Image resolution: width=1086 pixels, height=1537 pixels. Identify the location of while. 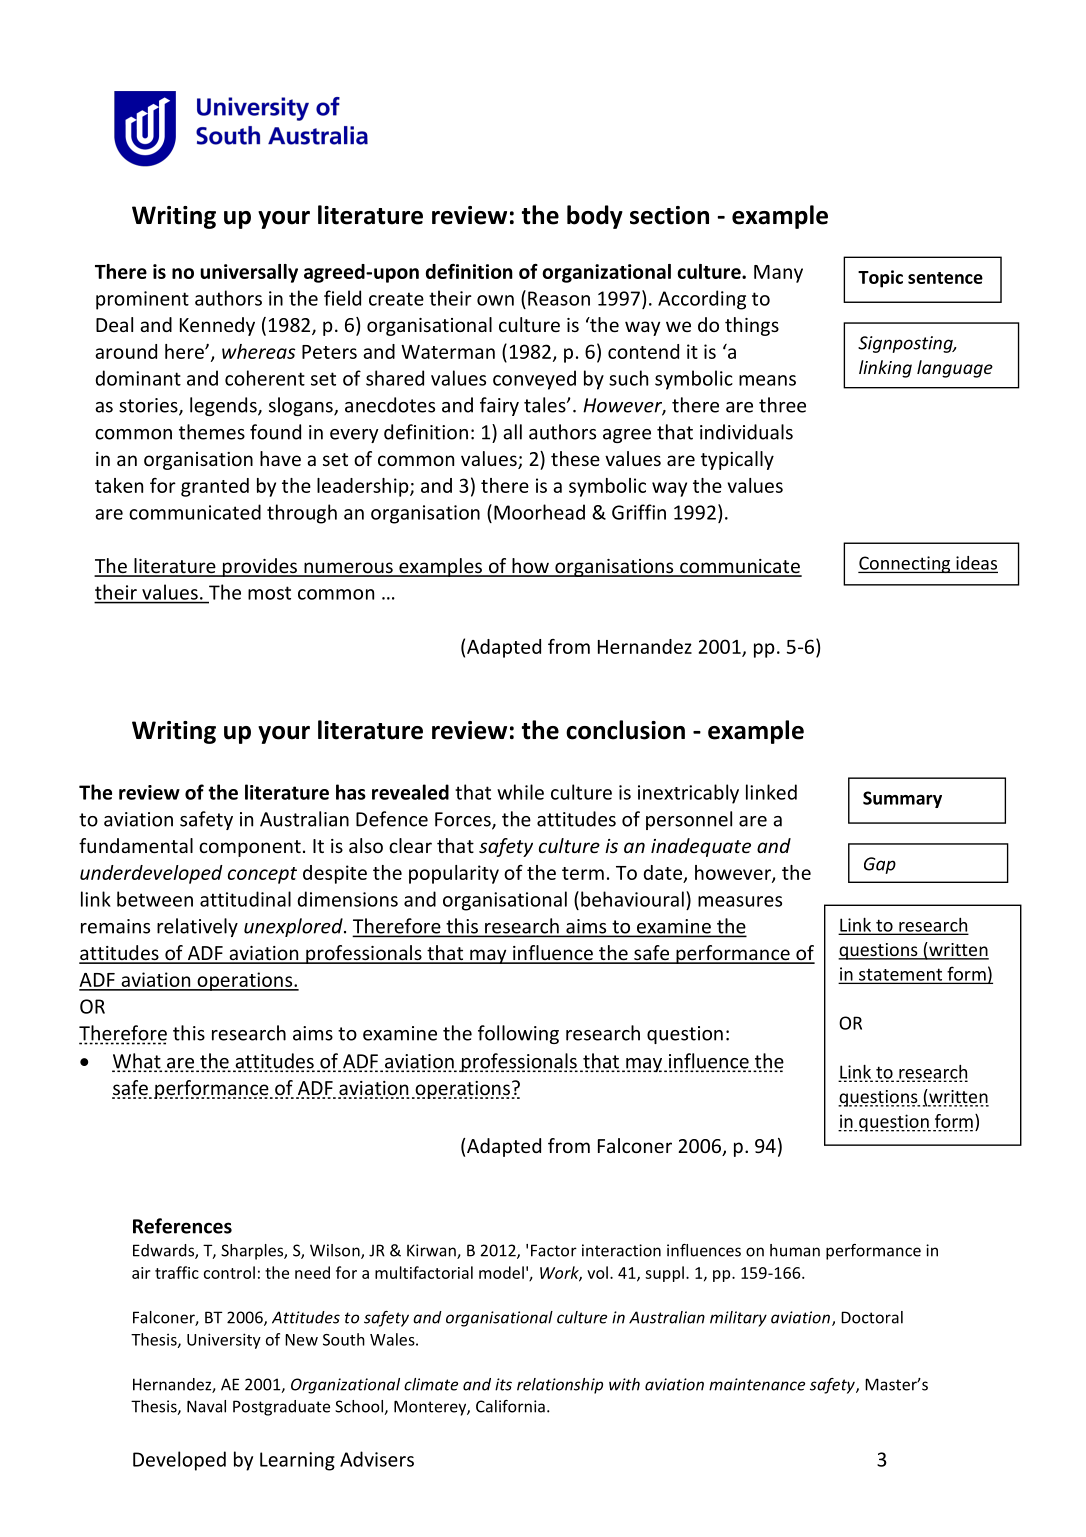
(520, 792).
